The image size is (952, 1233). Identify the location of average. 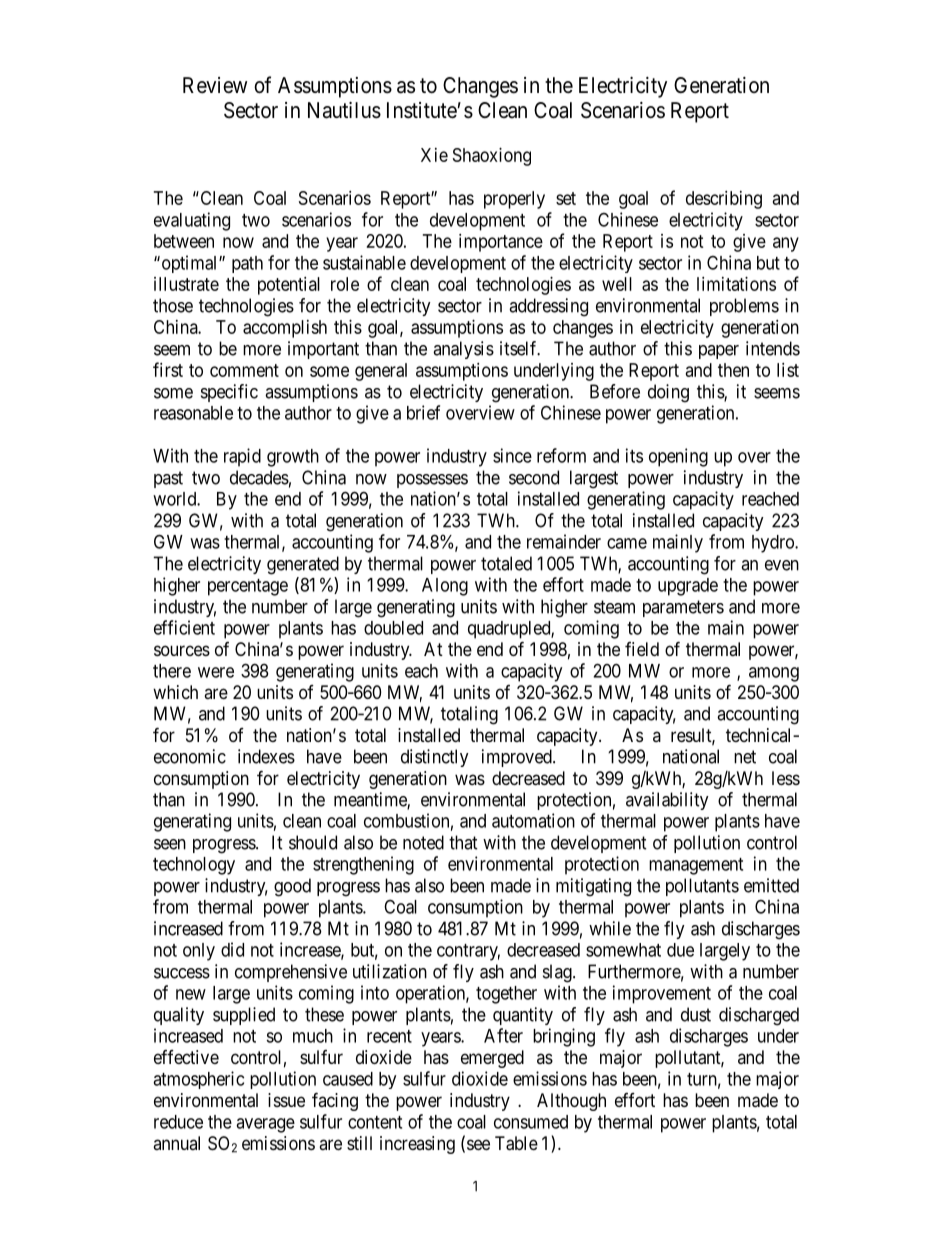
(265, 1125).
